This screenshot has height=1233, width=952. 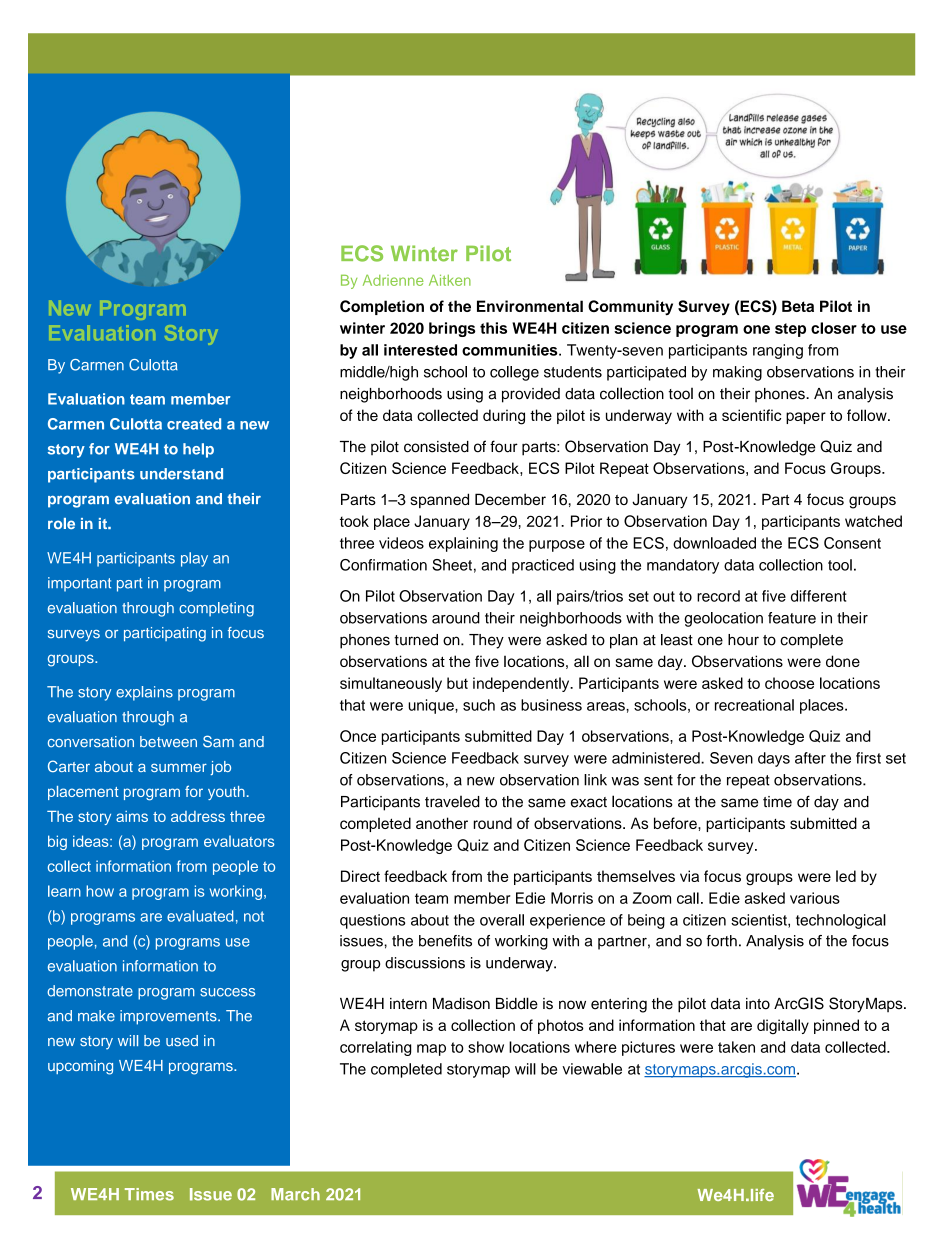 I want to click on created, so click(x=194, y=424).
